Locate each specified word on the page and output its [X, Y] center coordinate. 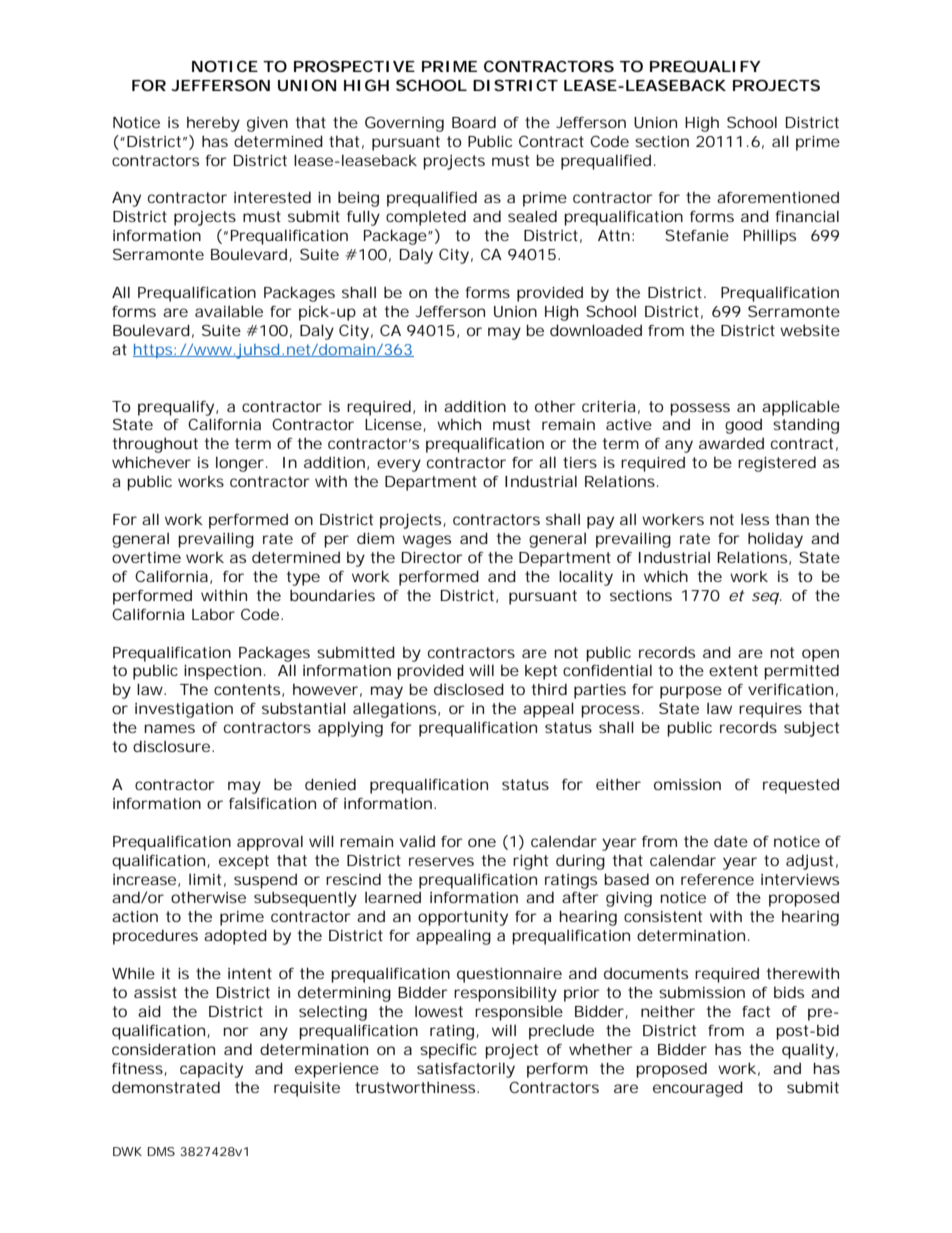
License [393, 424]
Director [432, 557]
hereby [213, 124]
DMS [161, 1151]
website [810, 330]
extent [733, 670]
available [229, 311]
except [244, 862]
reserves [441, 861]
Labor [213, 614]
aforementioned [778, 197]
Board [474, 122]
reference [717, 879]
